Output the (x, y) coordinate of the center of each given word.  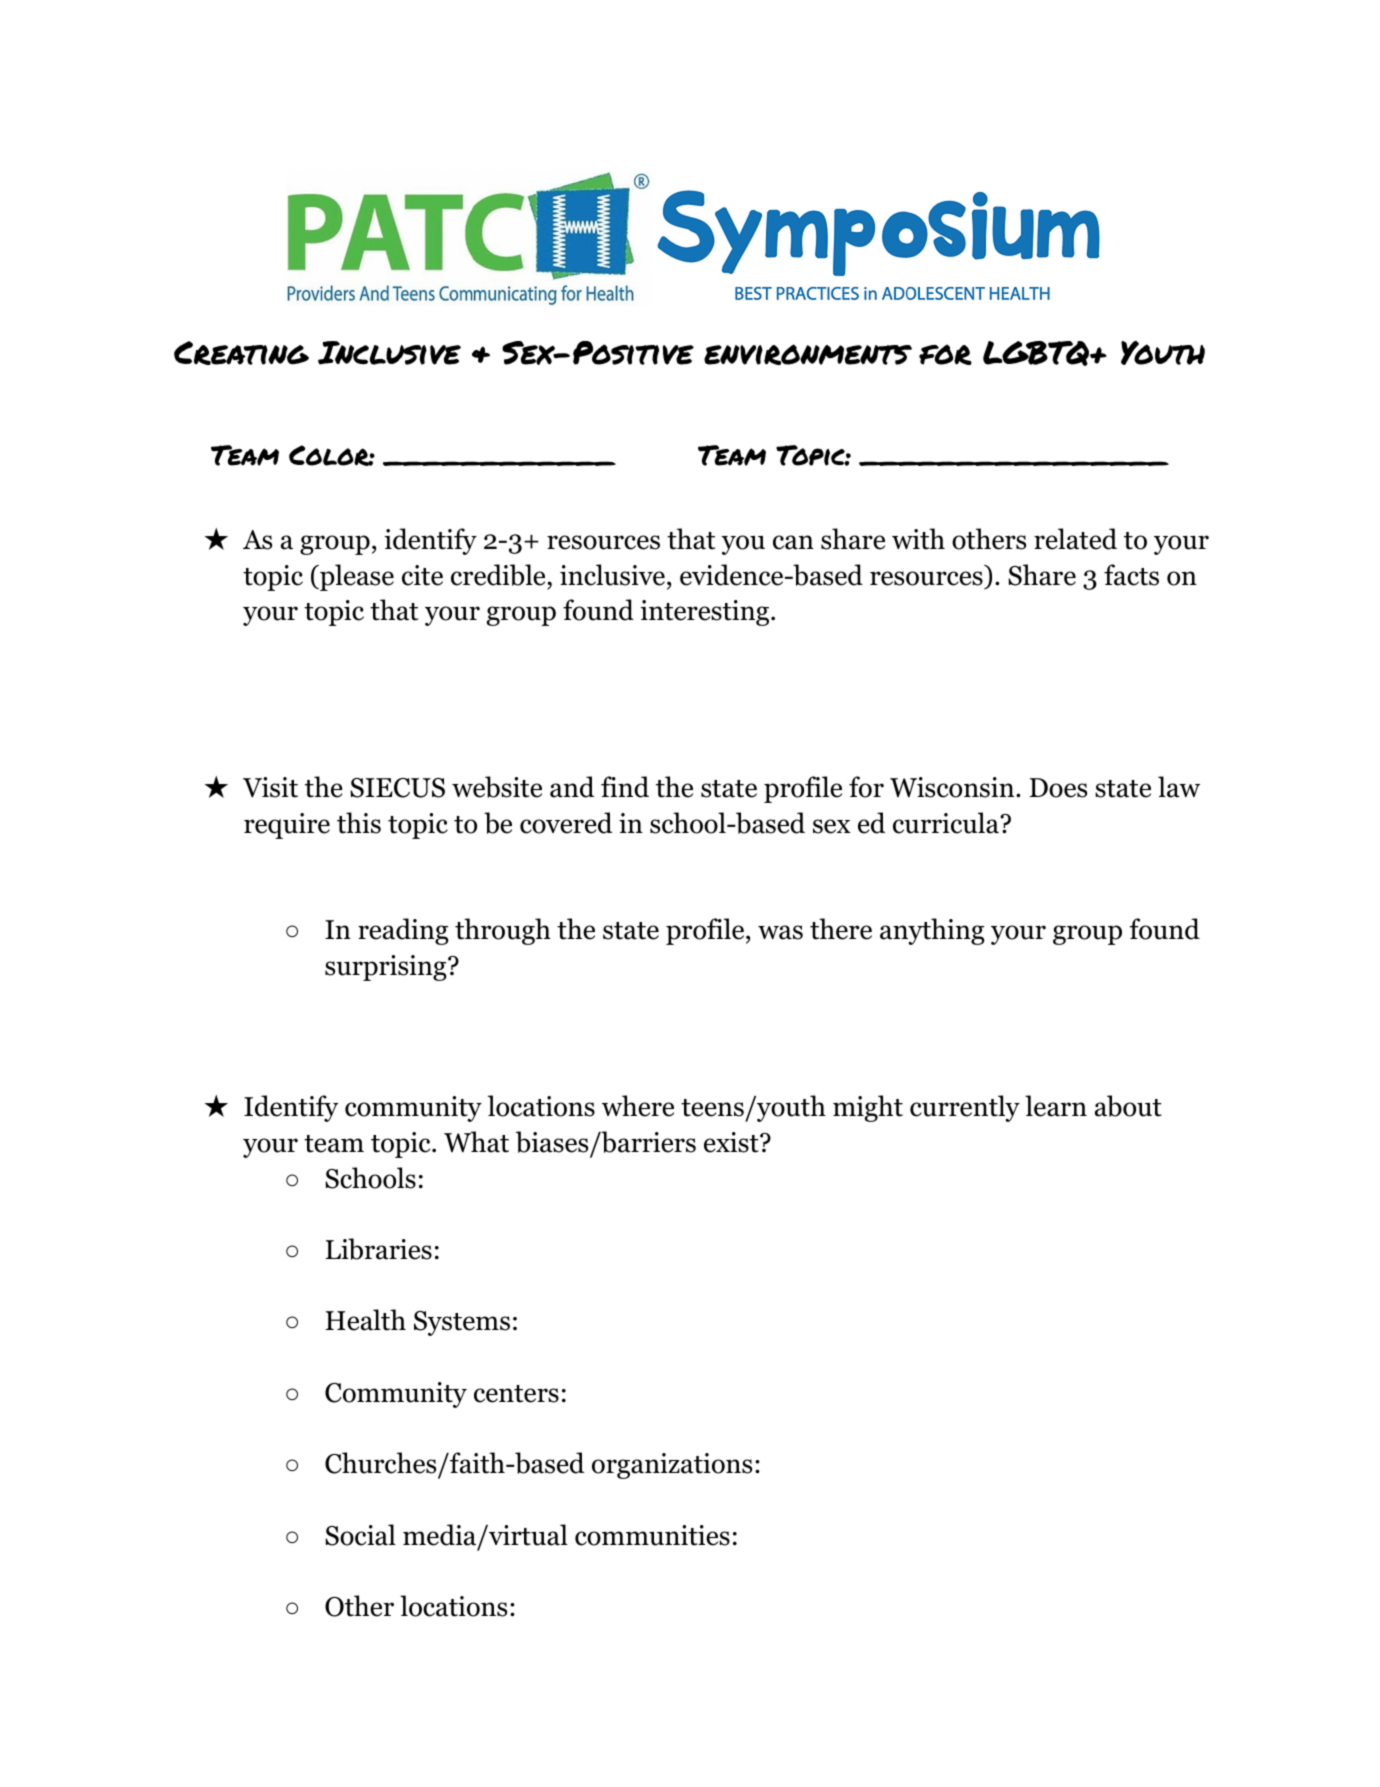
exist (732, 1142)
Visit (270, 787)
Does (1058, 788)
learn (1056, 1106)
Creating (241, 353)
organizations (672, 1466)
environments (808, 354)
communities (652, 1535)
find (625, 787)
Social (360, 1535)
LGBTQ (1037, 353)
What (476, 1142)
